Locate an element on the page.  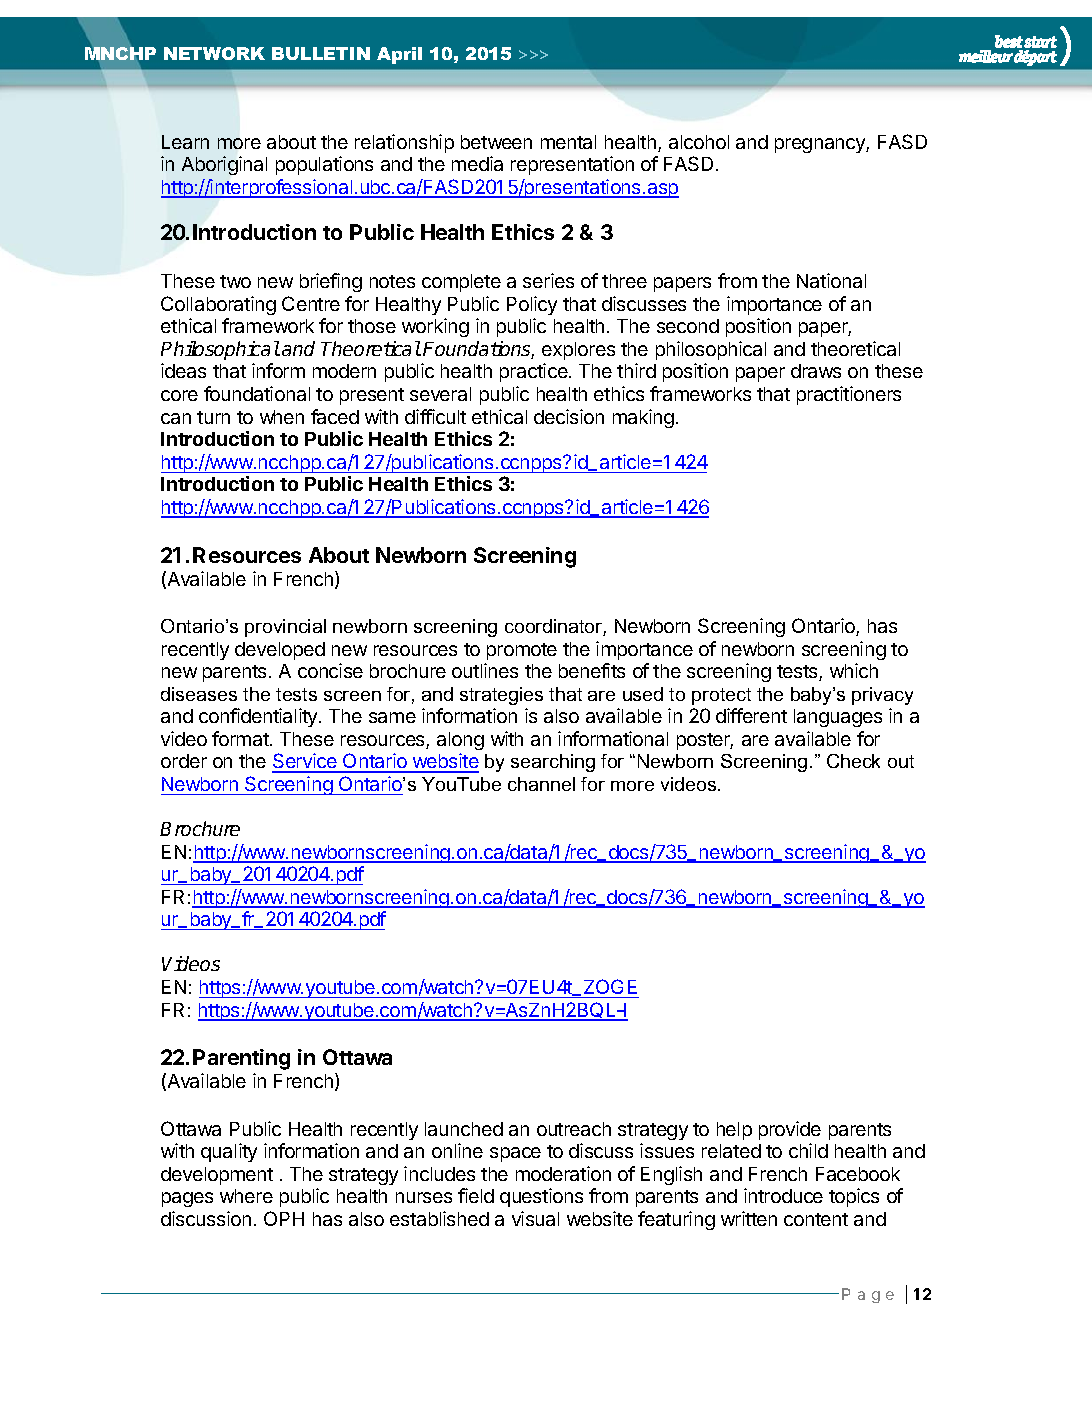
Check is located at coordinates (853, 761).
